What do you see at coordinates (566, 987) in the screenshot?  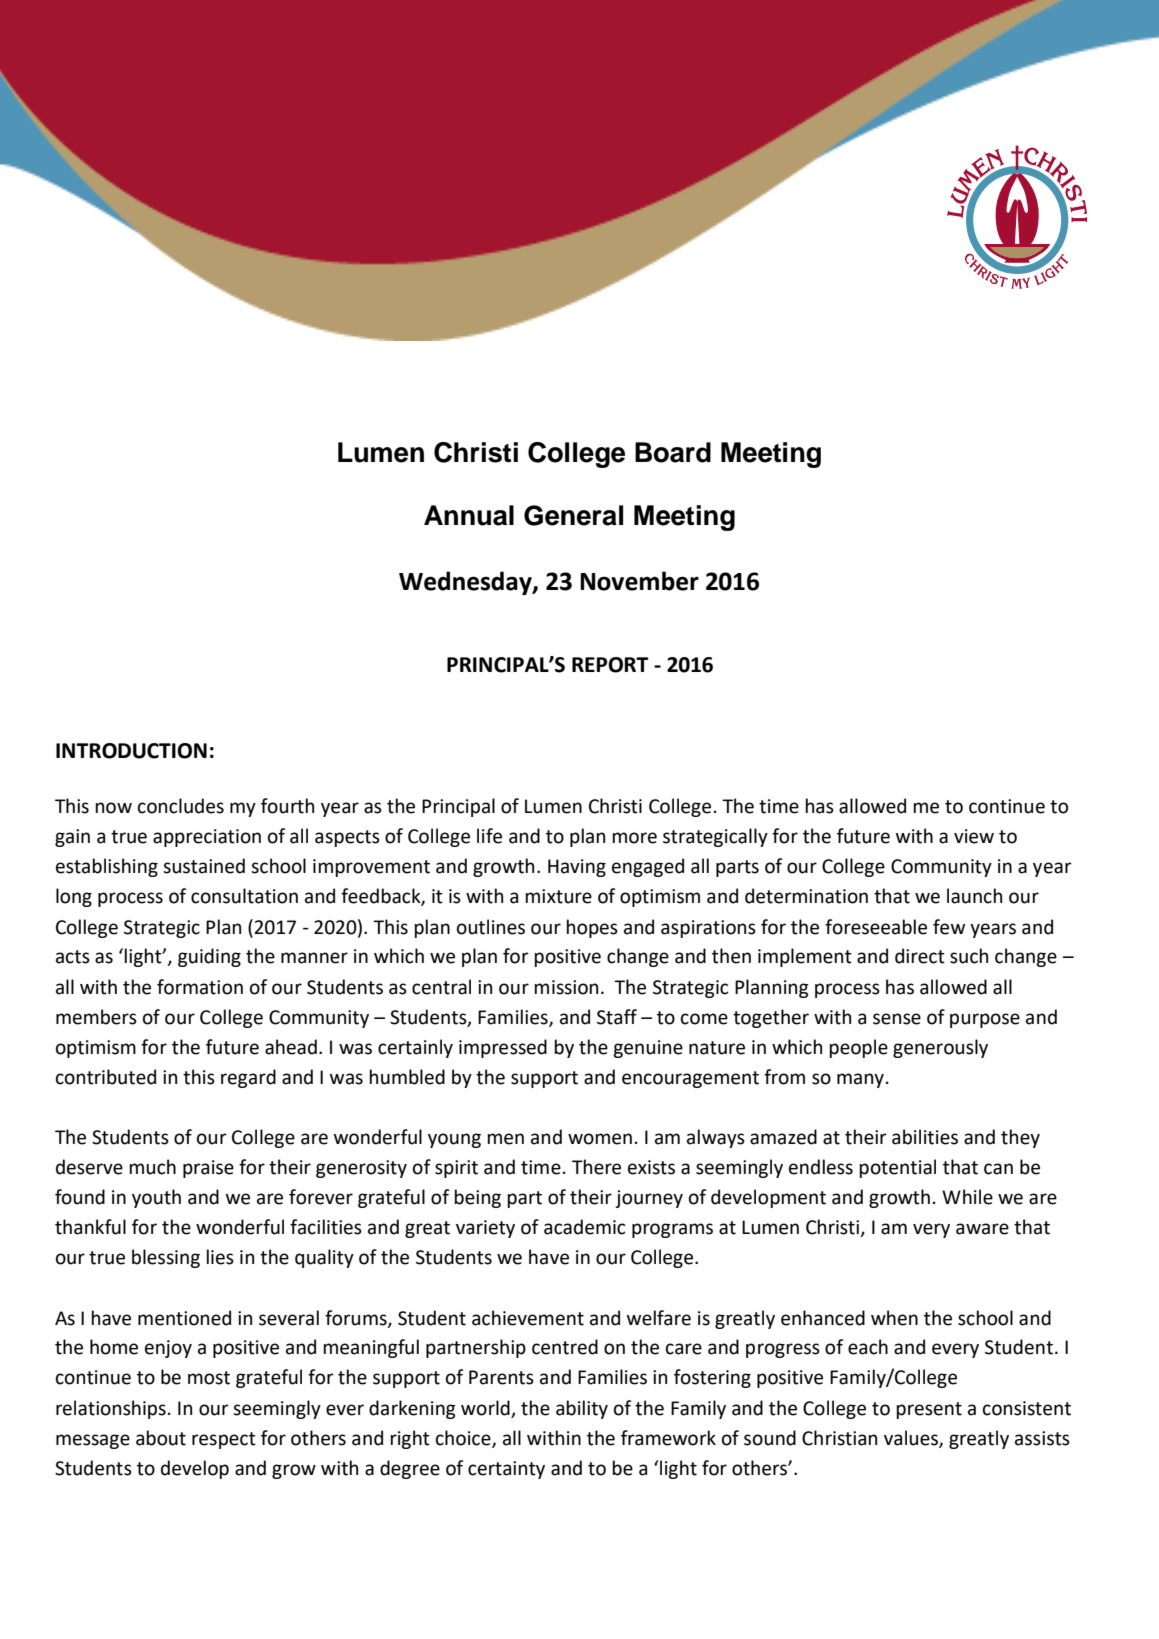 I see `mission` at bounding box center [566, 987].
